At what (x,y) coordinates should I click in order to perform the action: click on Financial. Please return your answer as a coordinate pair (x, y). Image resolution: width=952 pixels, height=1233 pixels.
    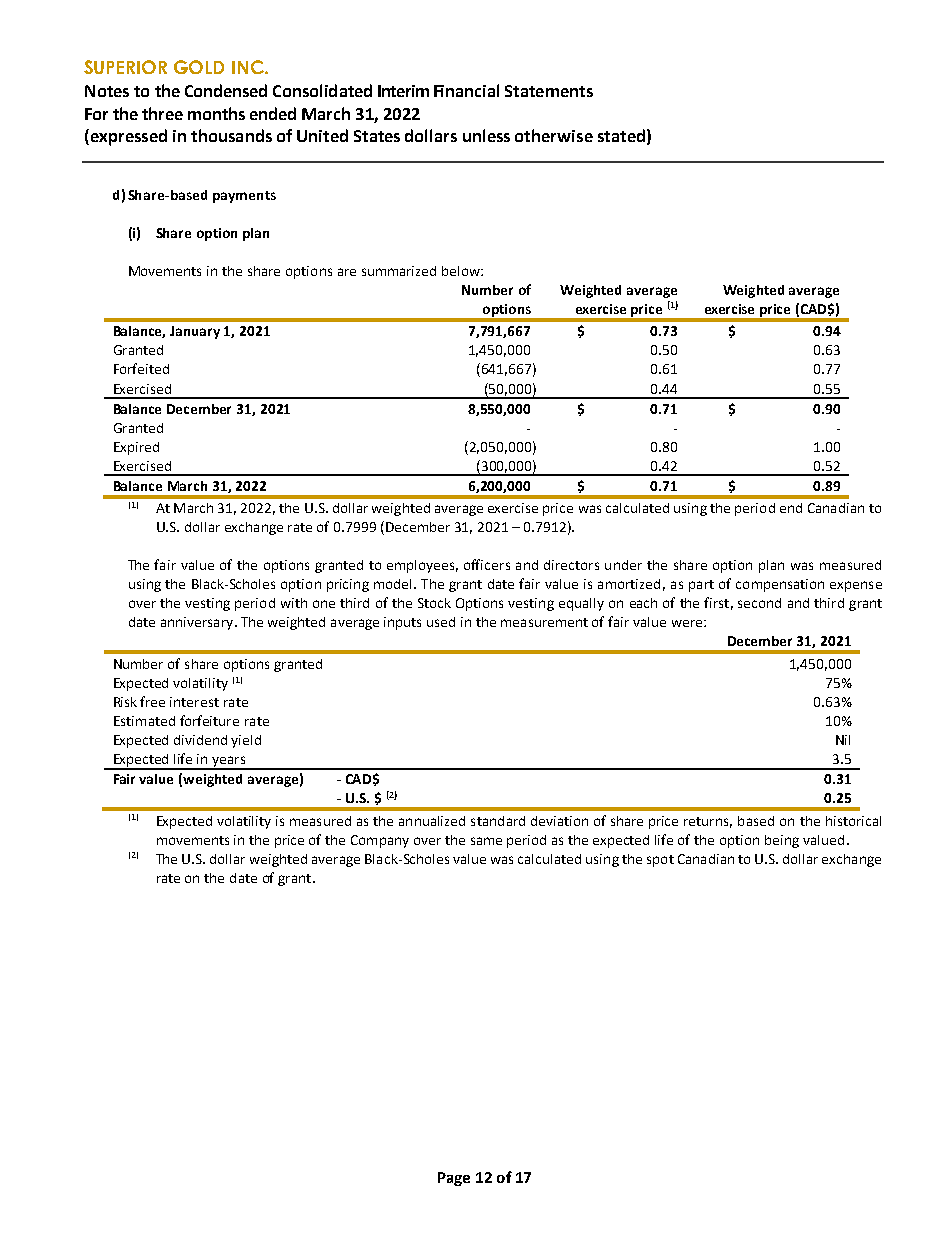
    Looking at the image, I should click on (466, 90).
